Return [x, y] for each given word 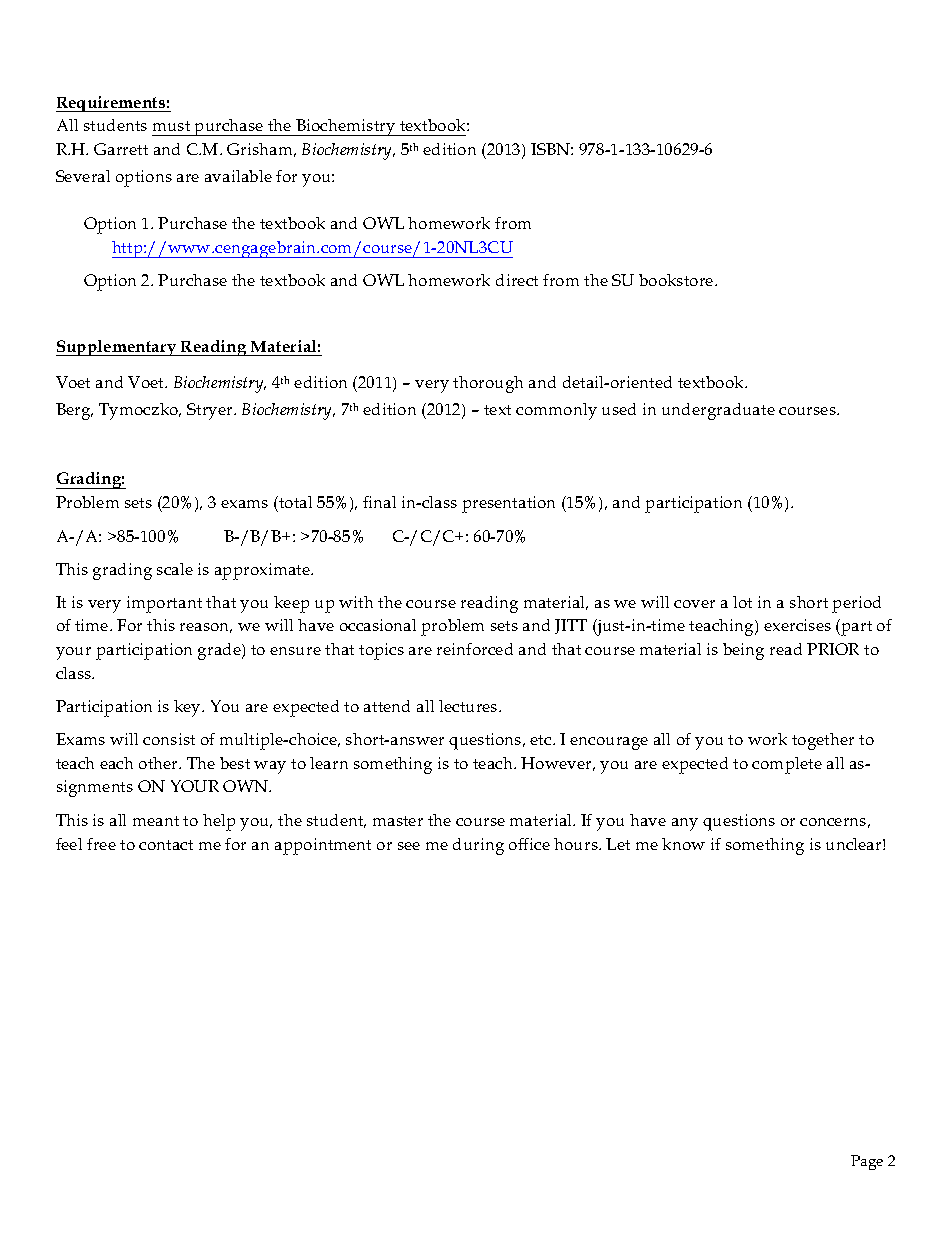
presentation [508, 504]
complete [787, 765]
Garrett [121, 149]
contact [166, 845]
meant [156, 821]
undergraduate [718, 411]
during [478, 846]
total [294, 504]
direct [517, 280]
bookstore [677, 280]
